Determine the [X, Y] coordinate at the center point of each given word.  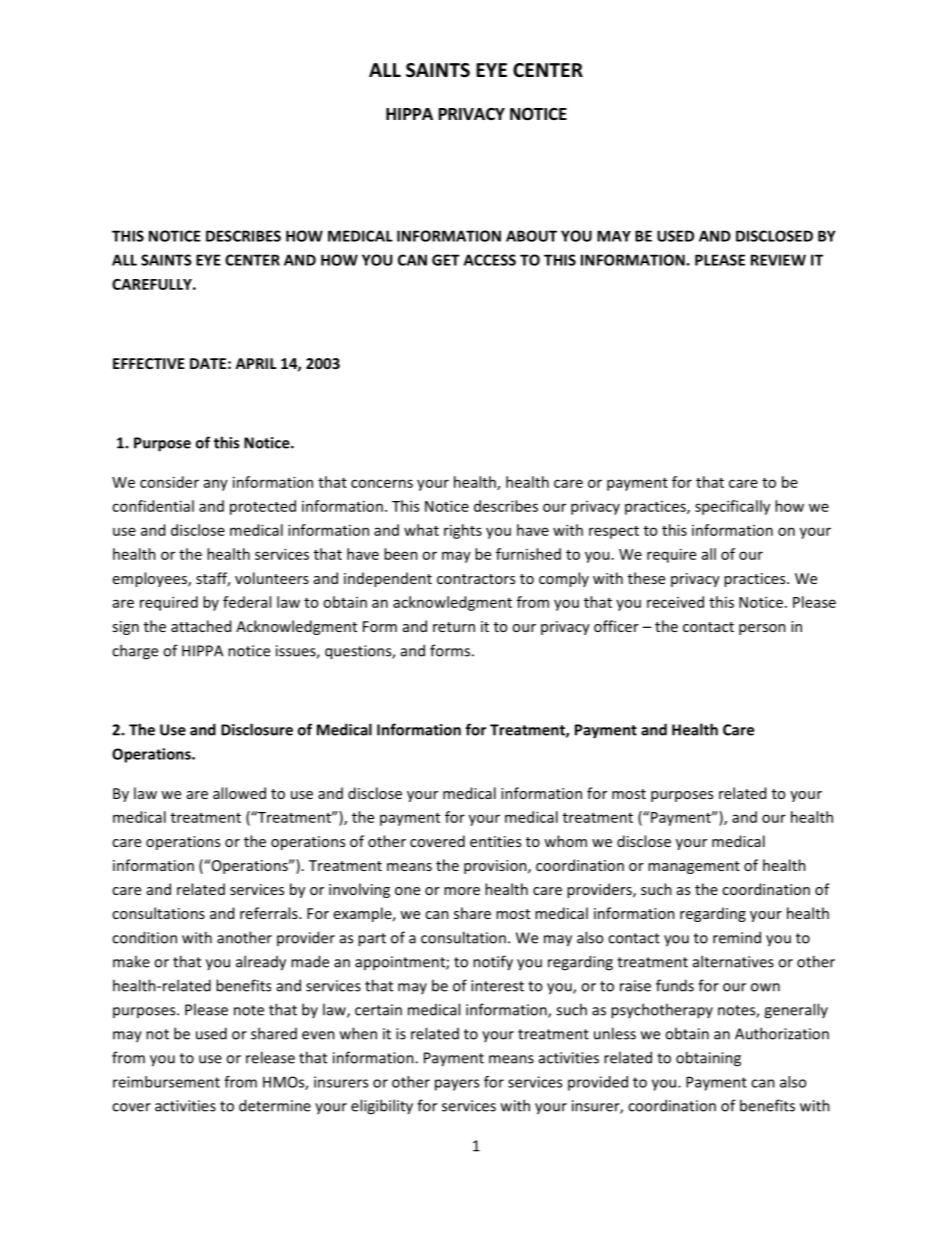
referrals [270, 913]
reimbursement [166, 1082]
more [462, 891]
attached [201, 626]
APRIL [256, 363]
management [694, 867]
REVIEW [778, 260]
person [762, 629]
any [216, 485]
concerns [382, 483]
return [454, 627]
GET [446, 260]
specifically [732, 507]
